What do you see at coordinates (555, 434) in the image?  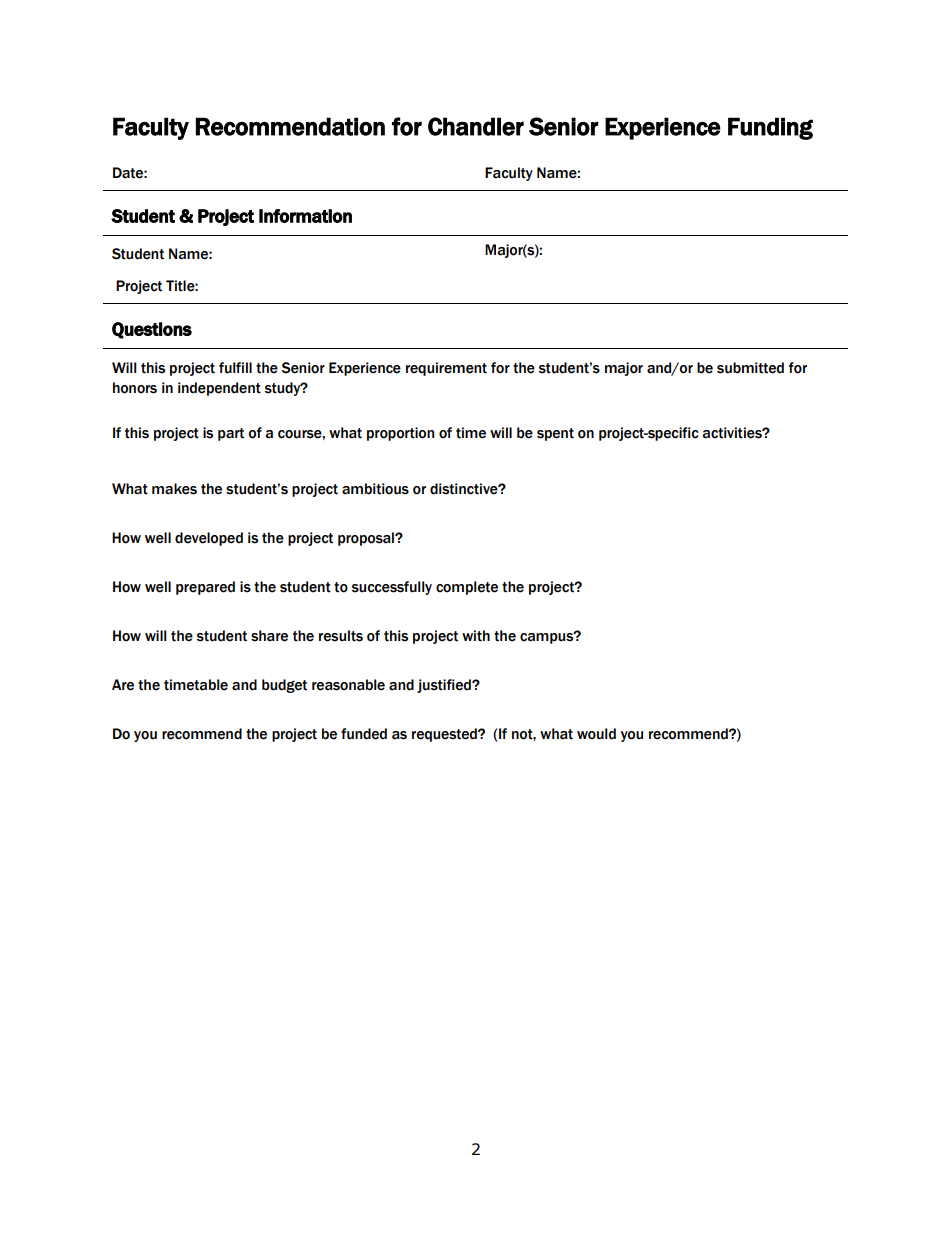 I see `spent` at bounding box center [555, 434].
